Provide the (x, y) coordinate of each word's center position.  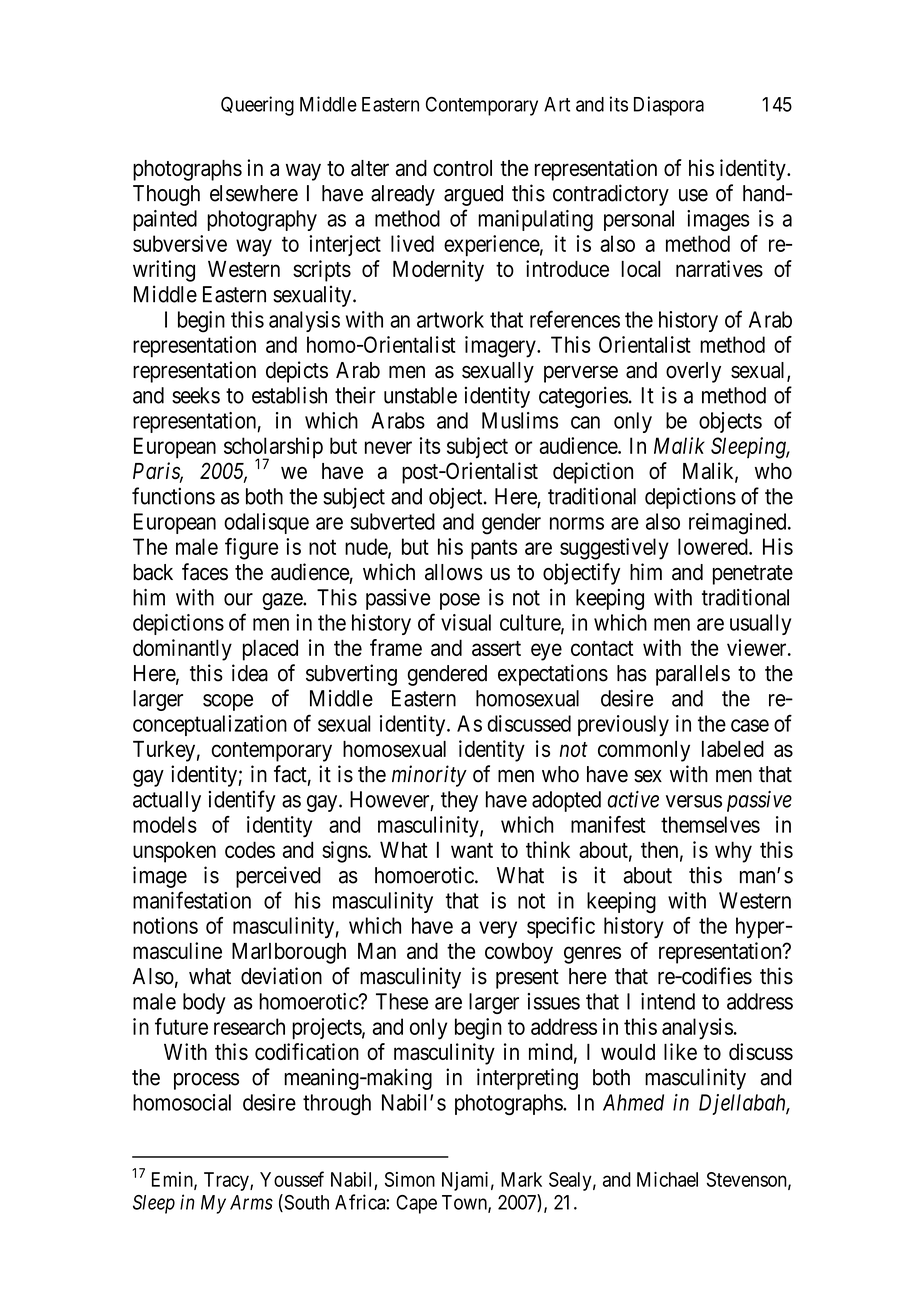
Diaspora (669, 106)
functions (173, 496)
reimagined (739, 524)
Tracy (227, 1181)
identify (242, 801)
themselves (710, 824)
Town (465, 1203)
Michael (667, 1179)
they (459, 801)
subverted (393, 521)
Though (166, 195)
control (462, 168)
